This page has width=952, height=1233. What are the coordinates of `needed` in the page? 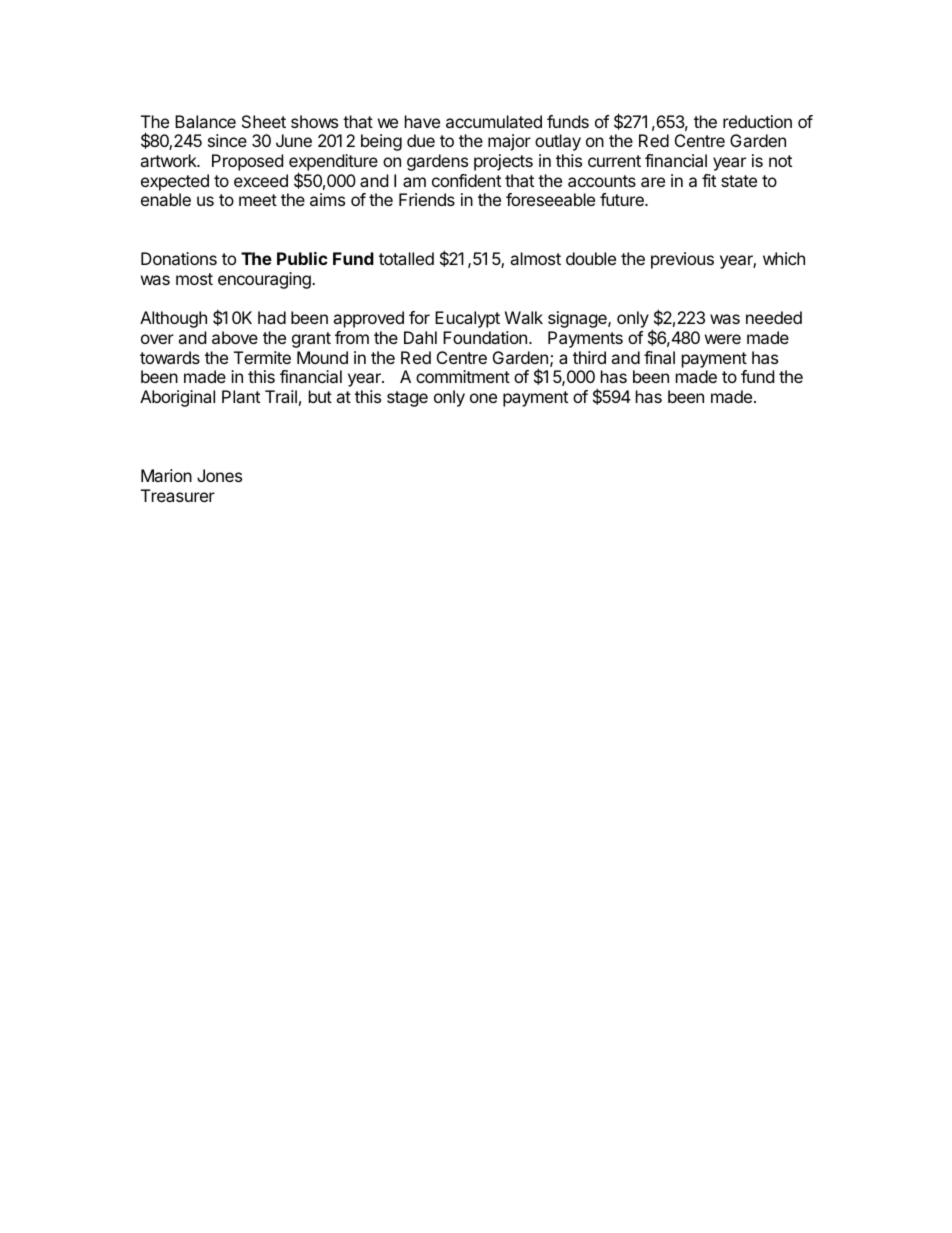 It's located at (774, 317).
